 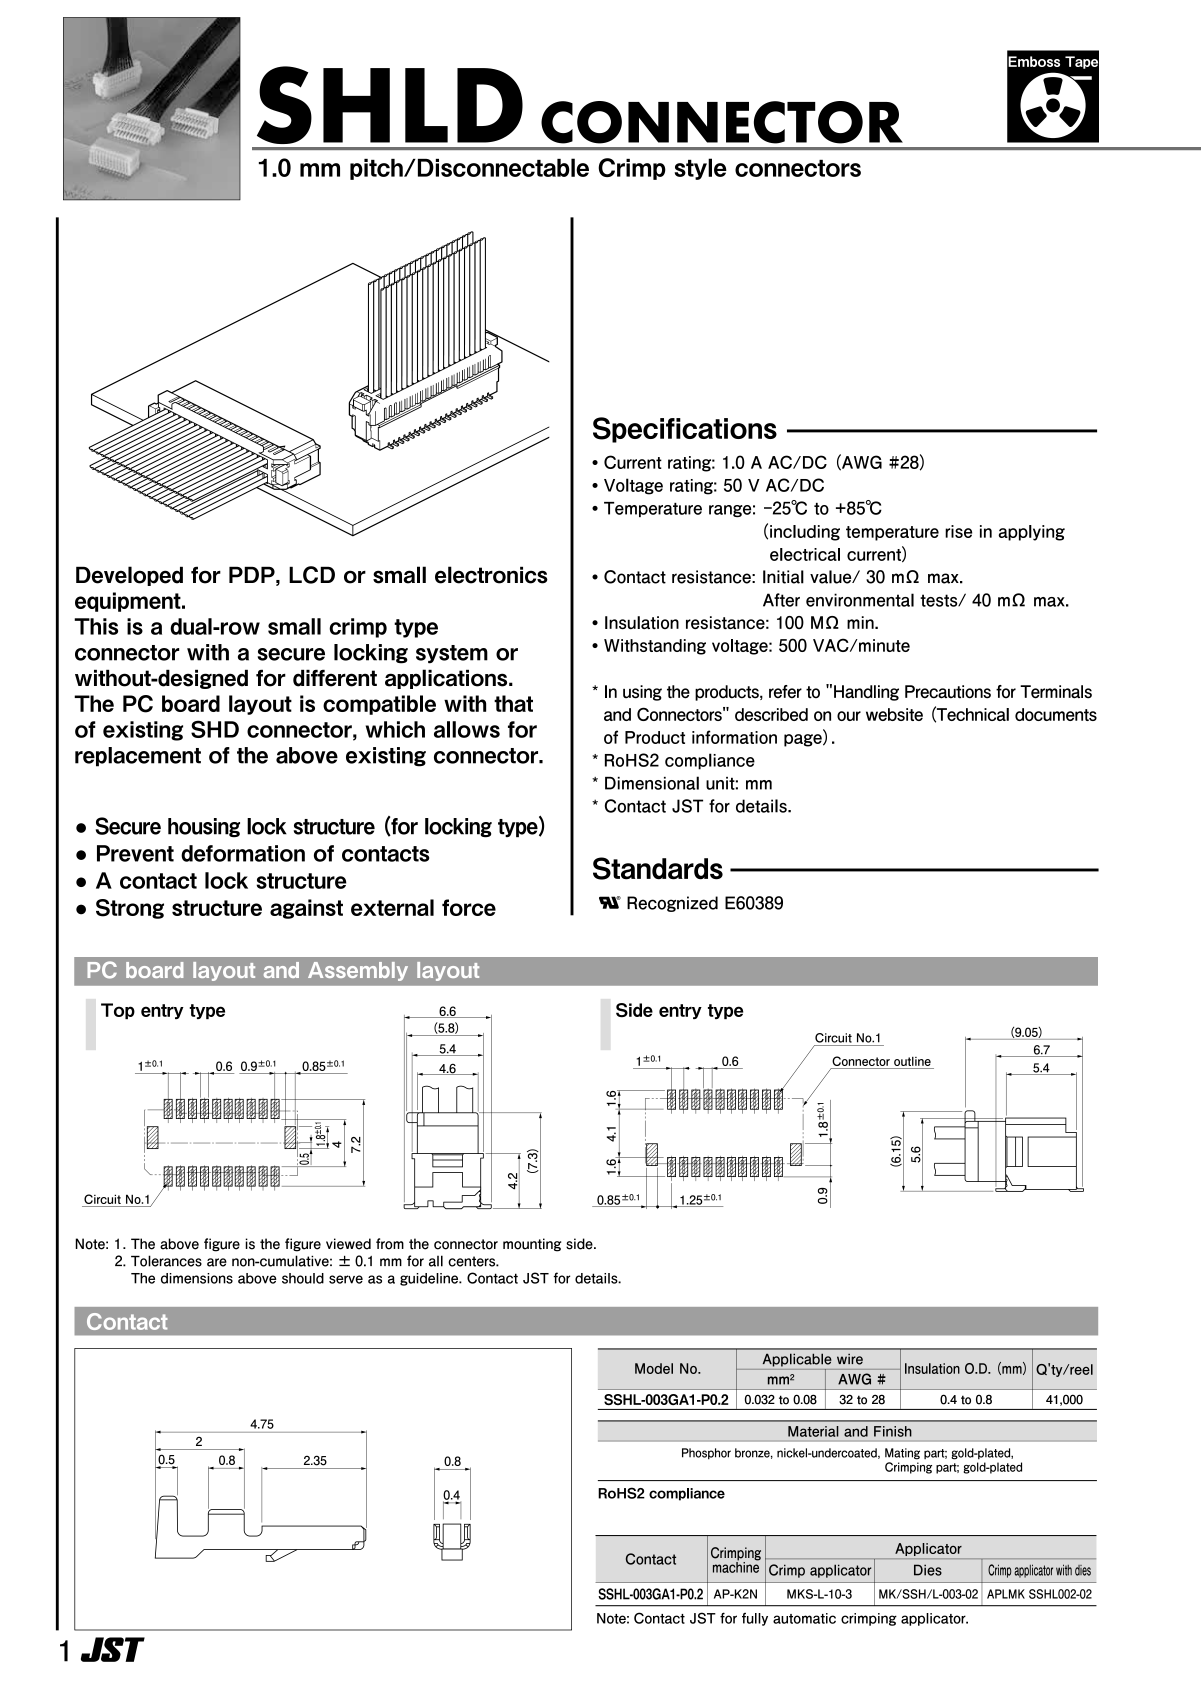 I want to click on mounting, so click(x=532, y=1245).
